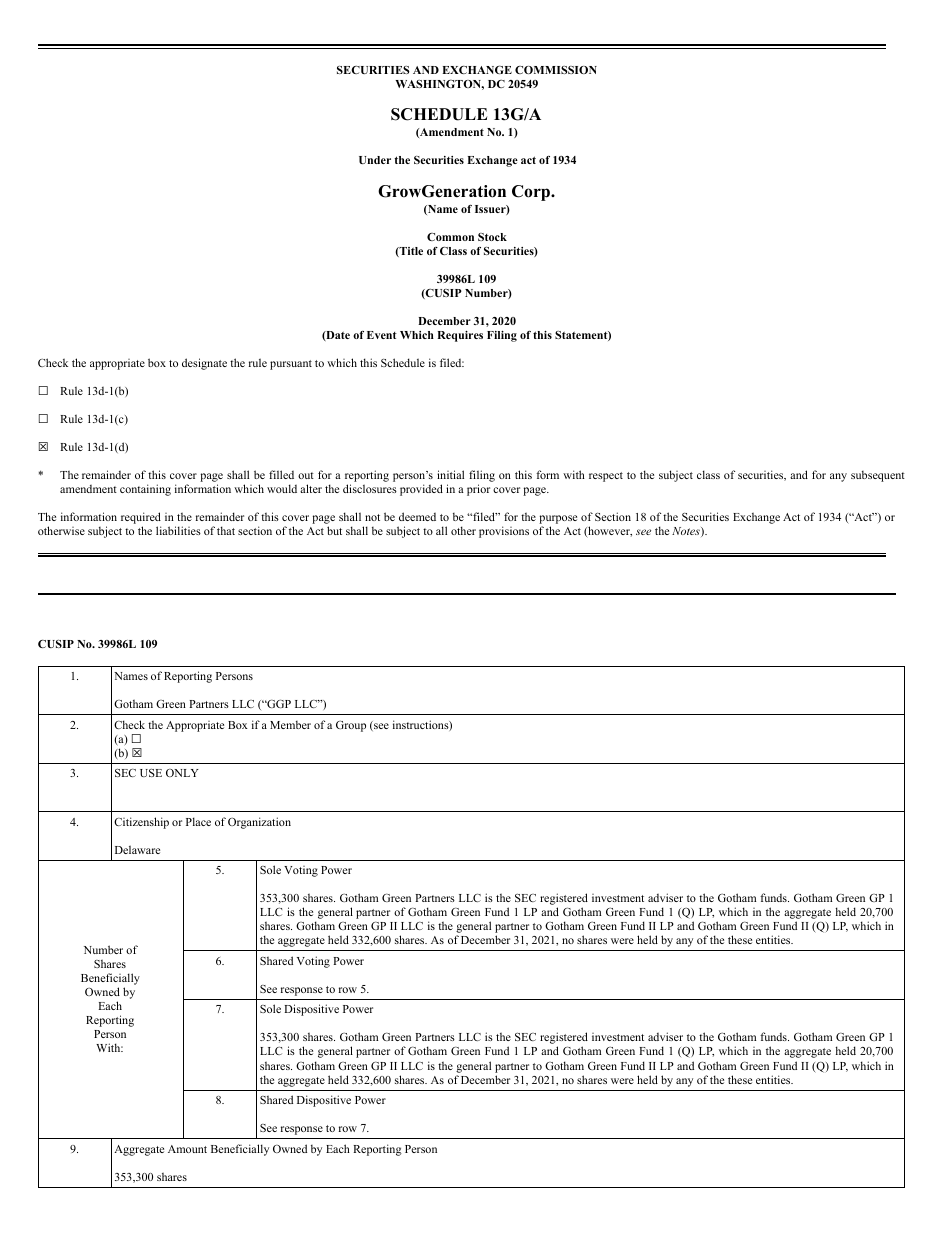 This screenshot has height=1233, width=952. Describe the element at coordinates (351, 726) in the screenshot. I see `Group` at that location.
